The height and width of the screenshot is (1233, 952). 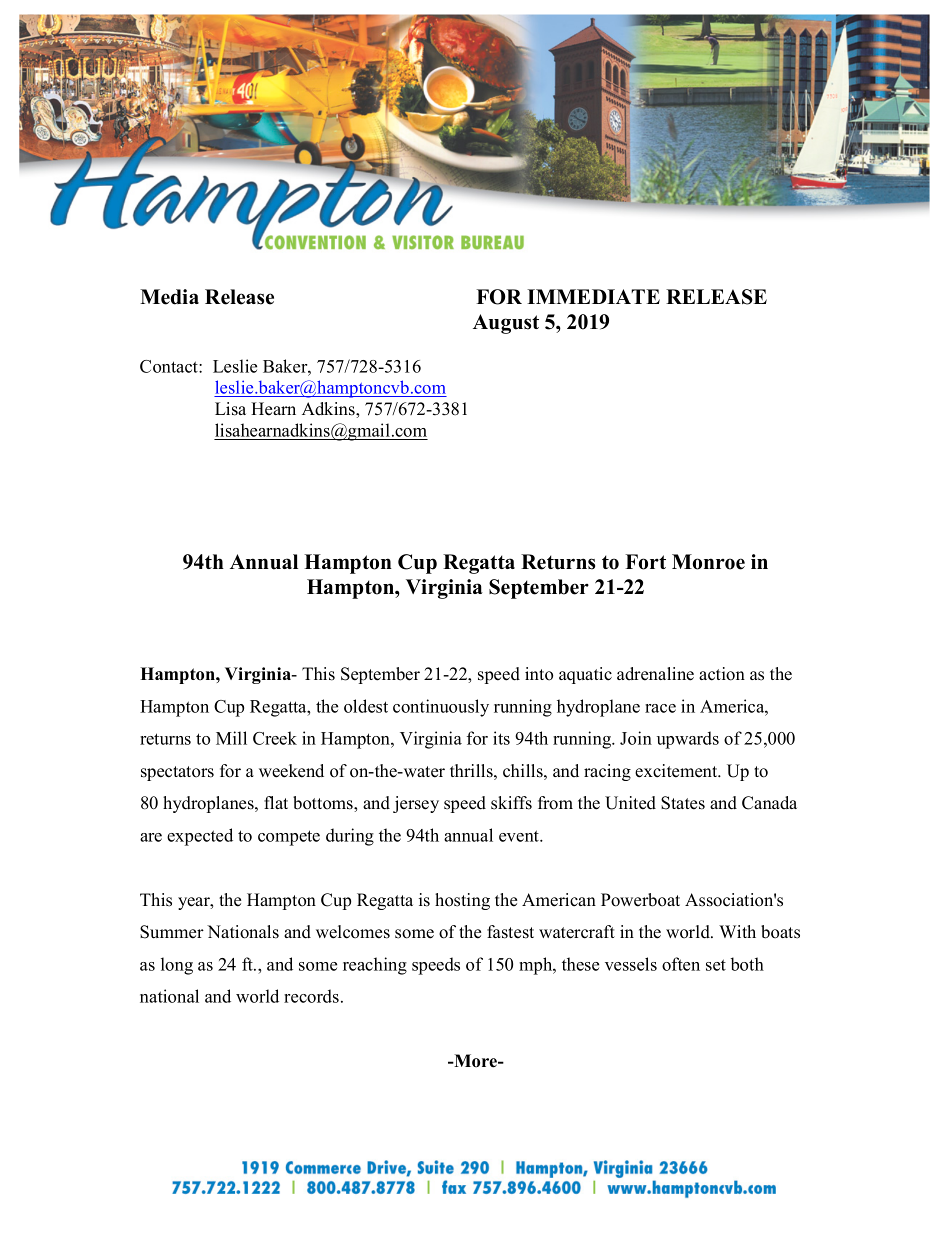 I want to click on continuously, so click(x=441, y=708).
